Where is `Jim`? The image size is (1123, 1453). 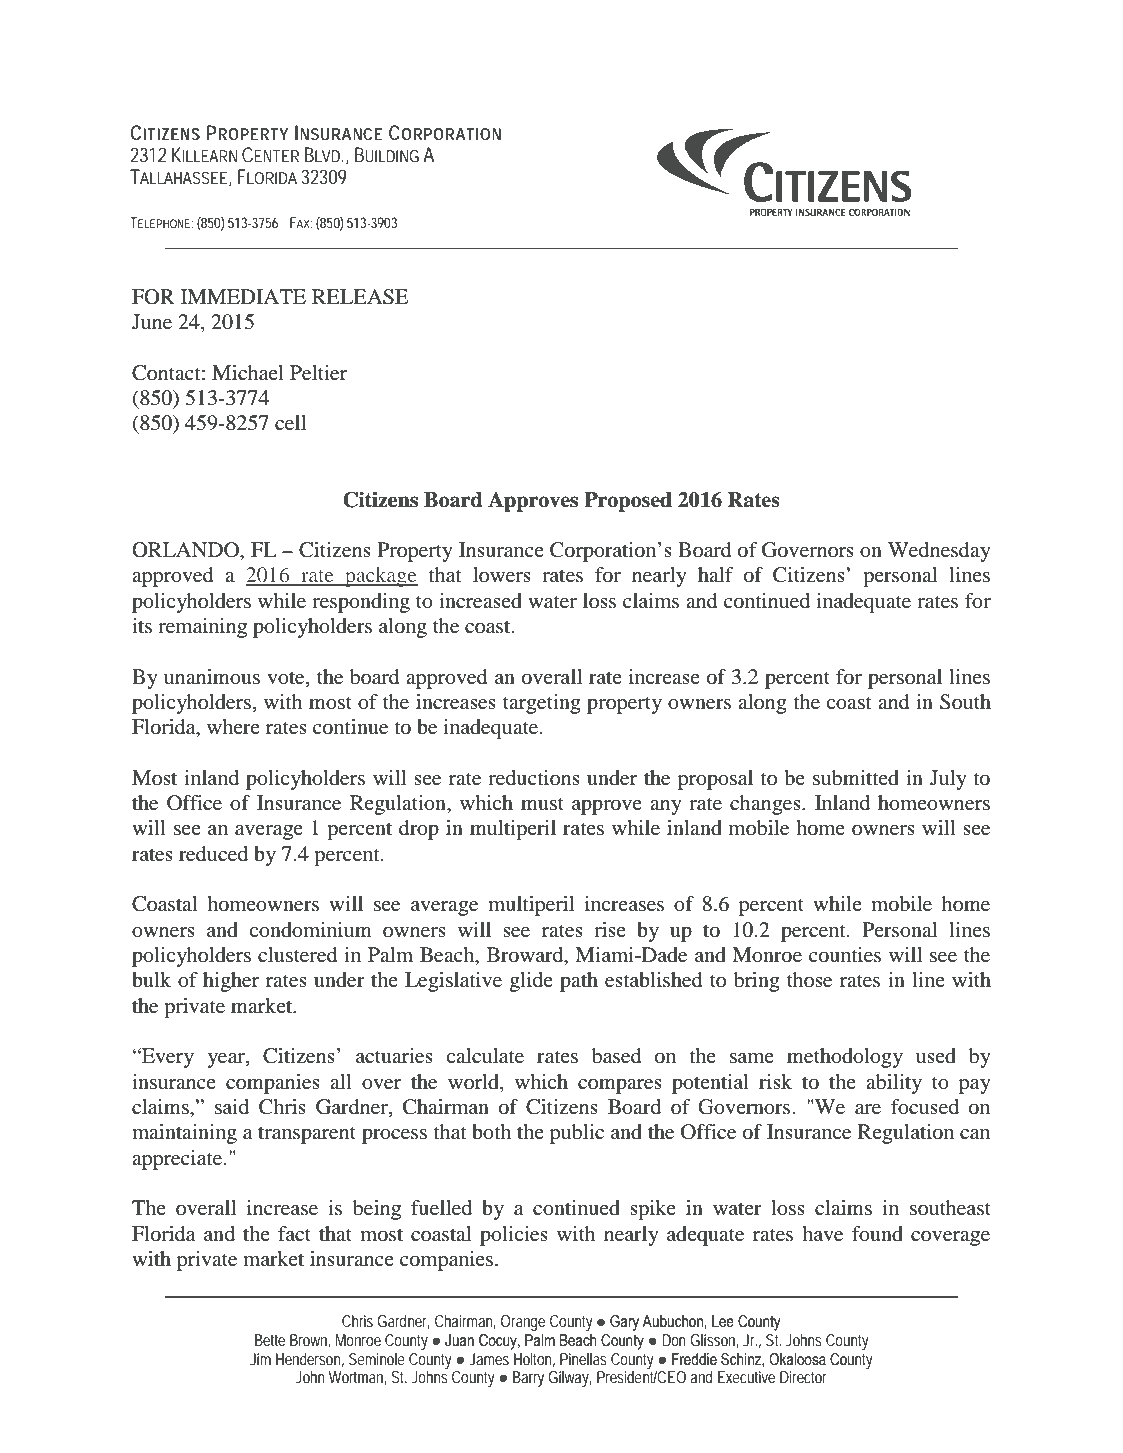 Jim is located at coordinates (260, 1359).
